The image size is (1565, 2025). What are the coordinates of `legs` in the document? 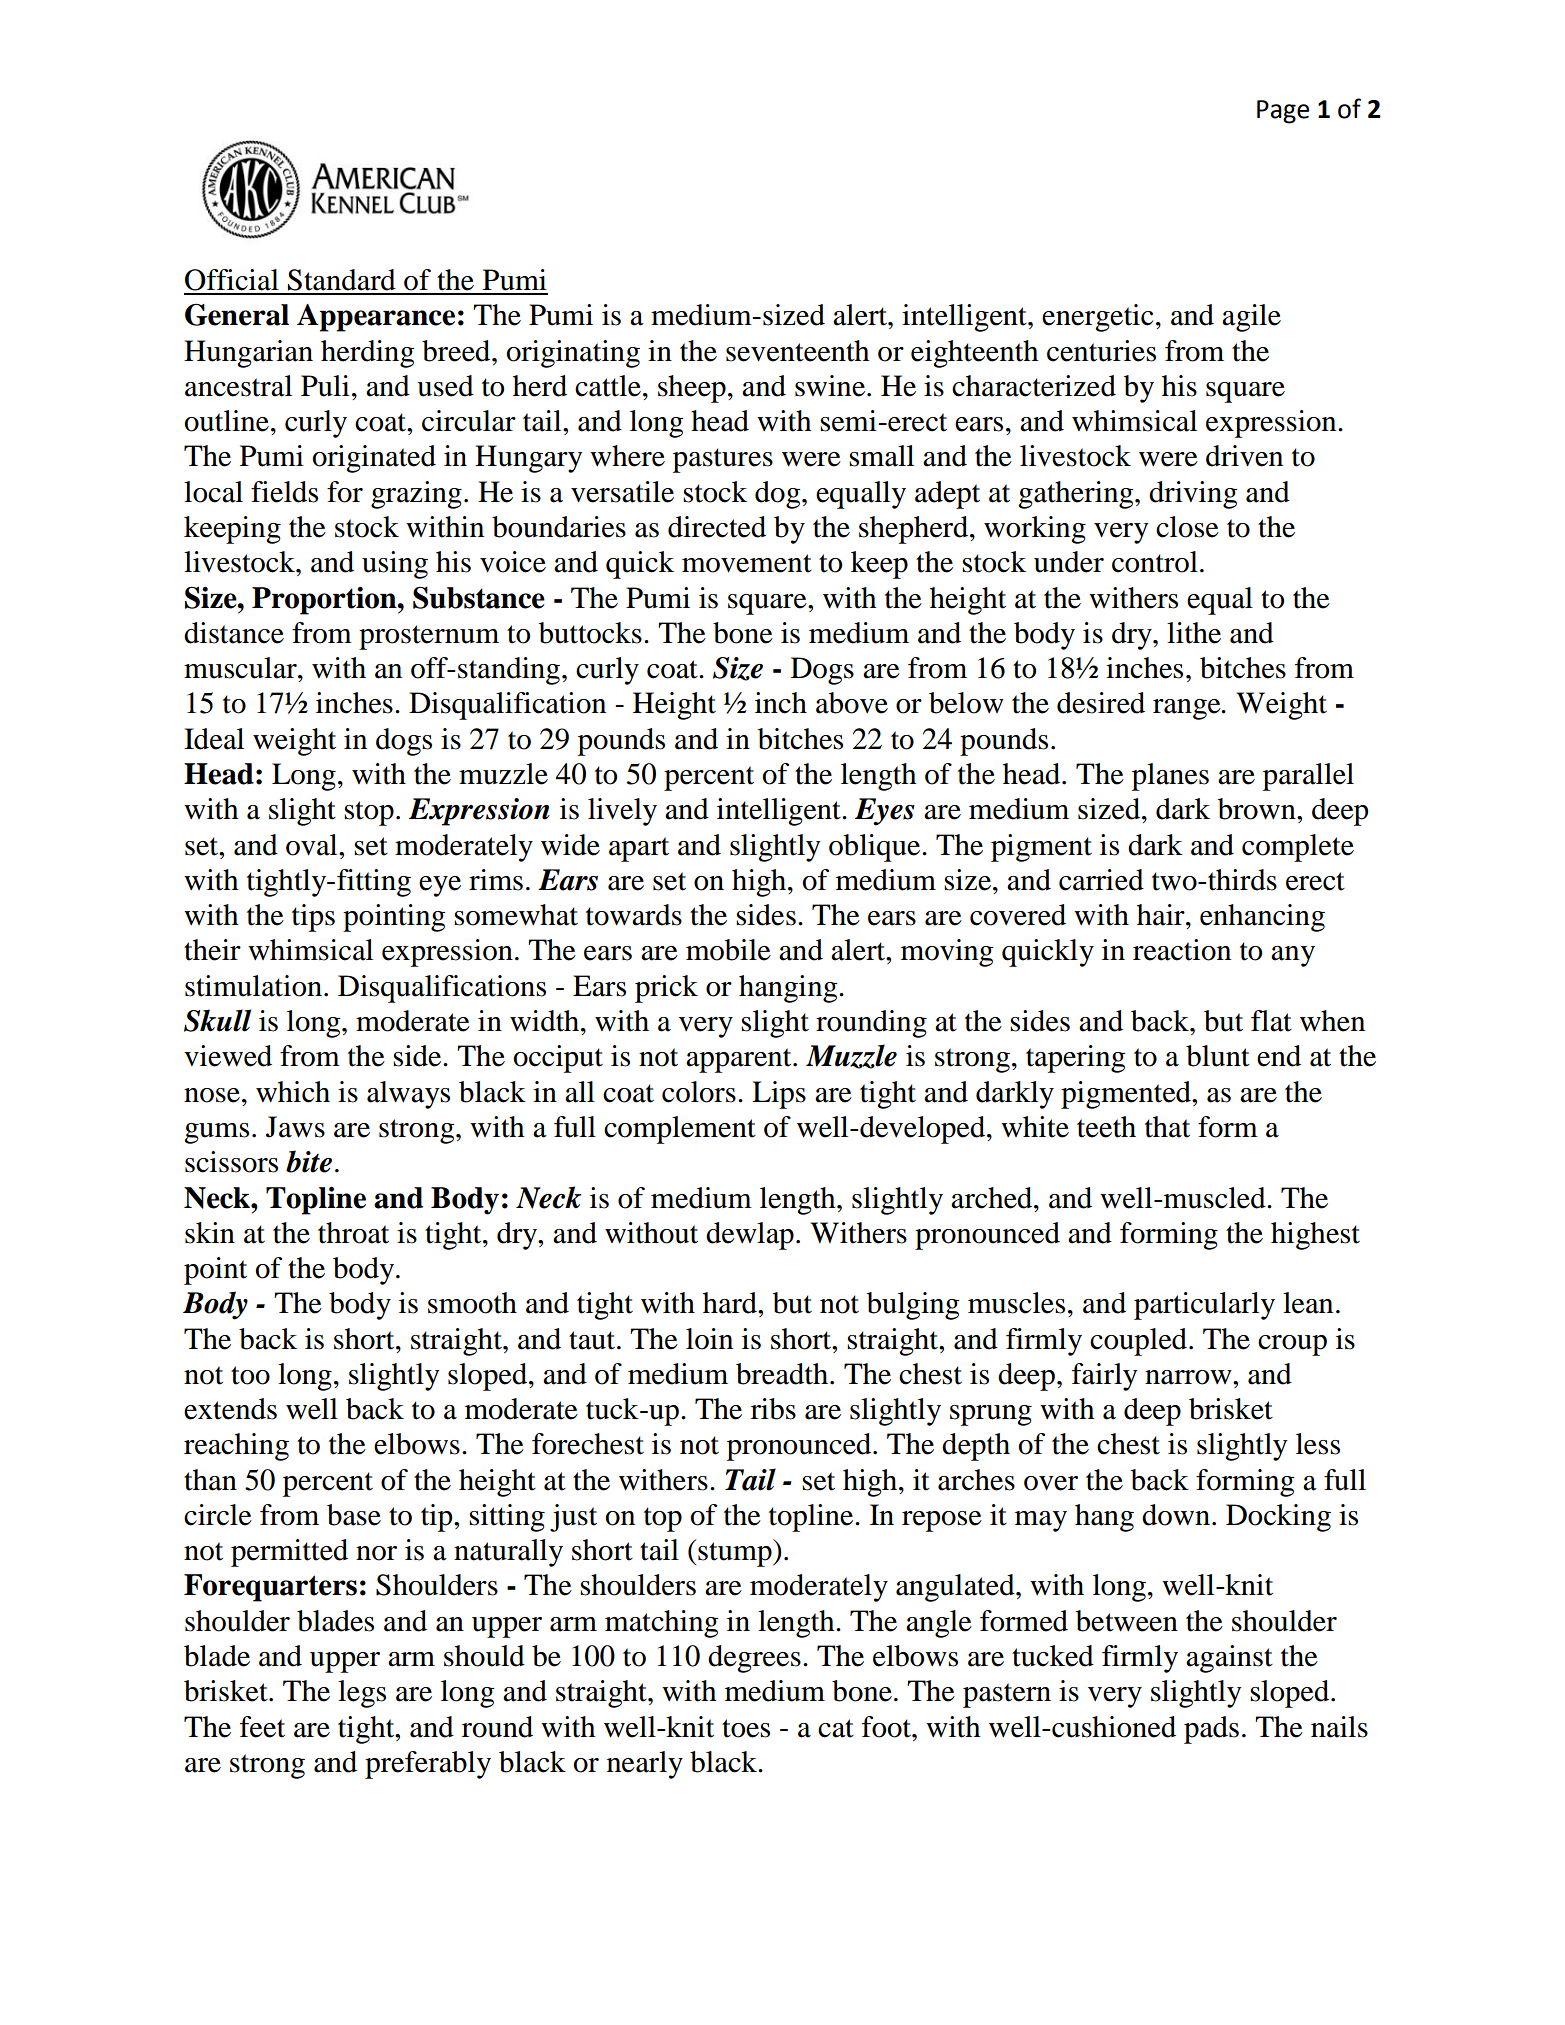 It's located at (362, 1694).
